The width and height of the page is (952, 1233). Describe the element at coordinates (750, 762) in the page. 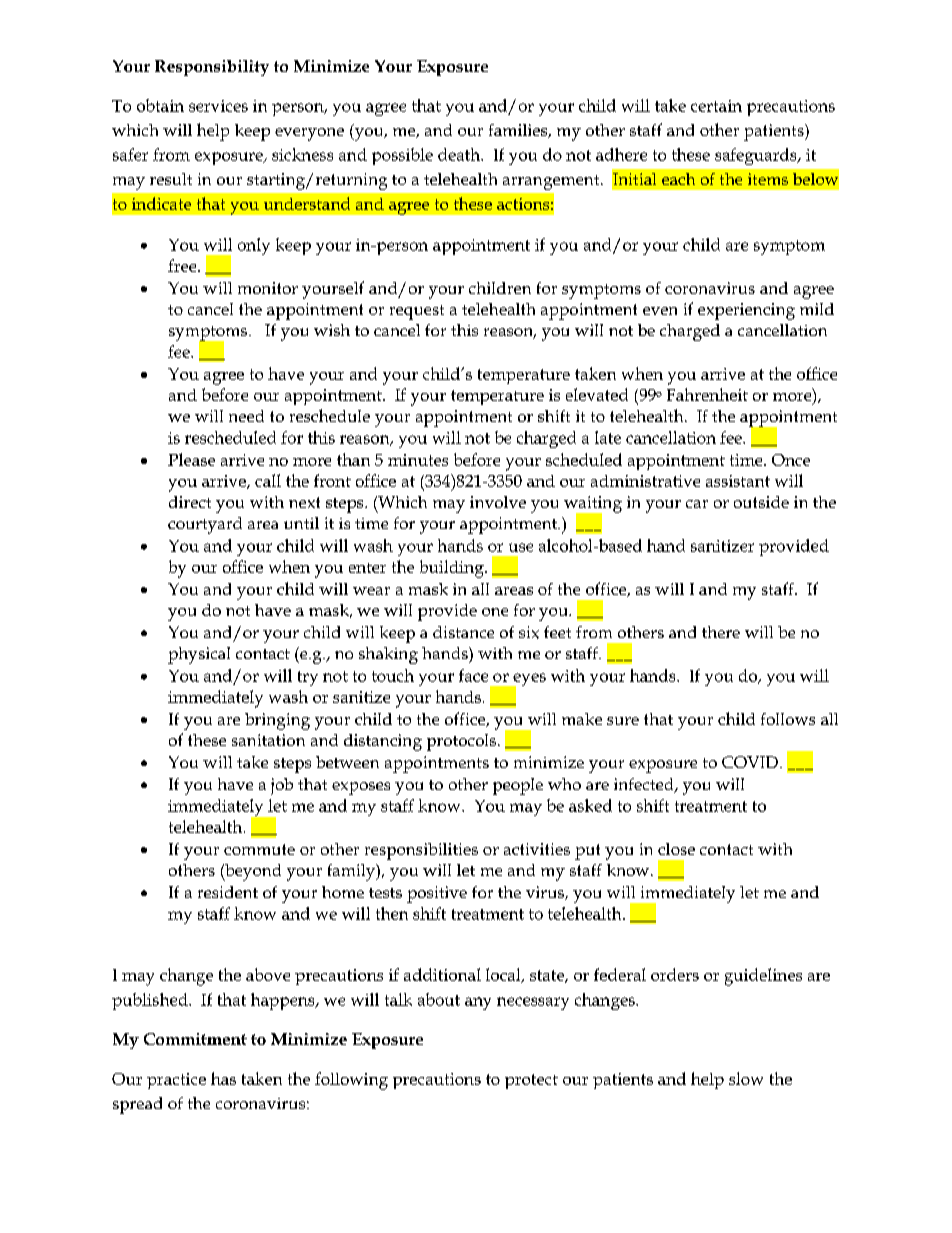

I see `COVID` at that location.
